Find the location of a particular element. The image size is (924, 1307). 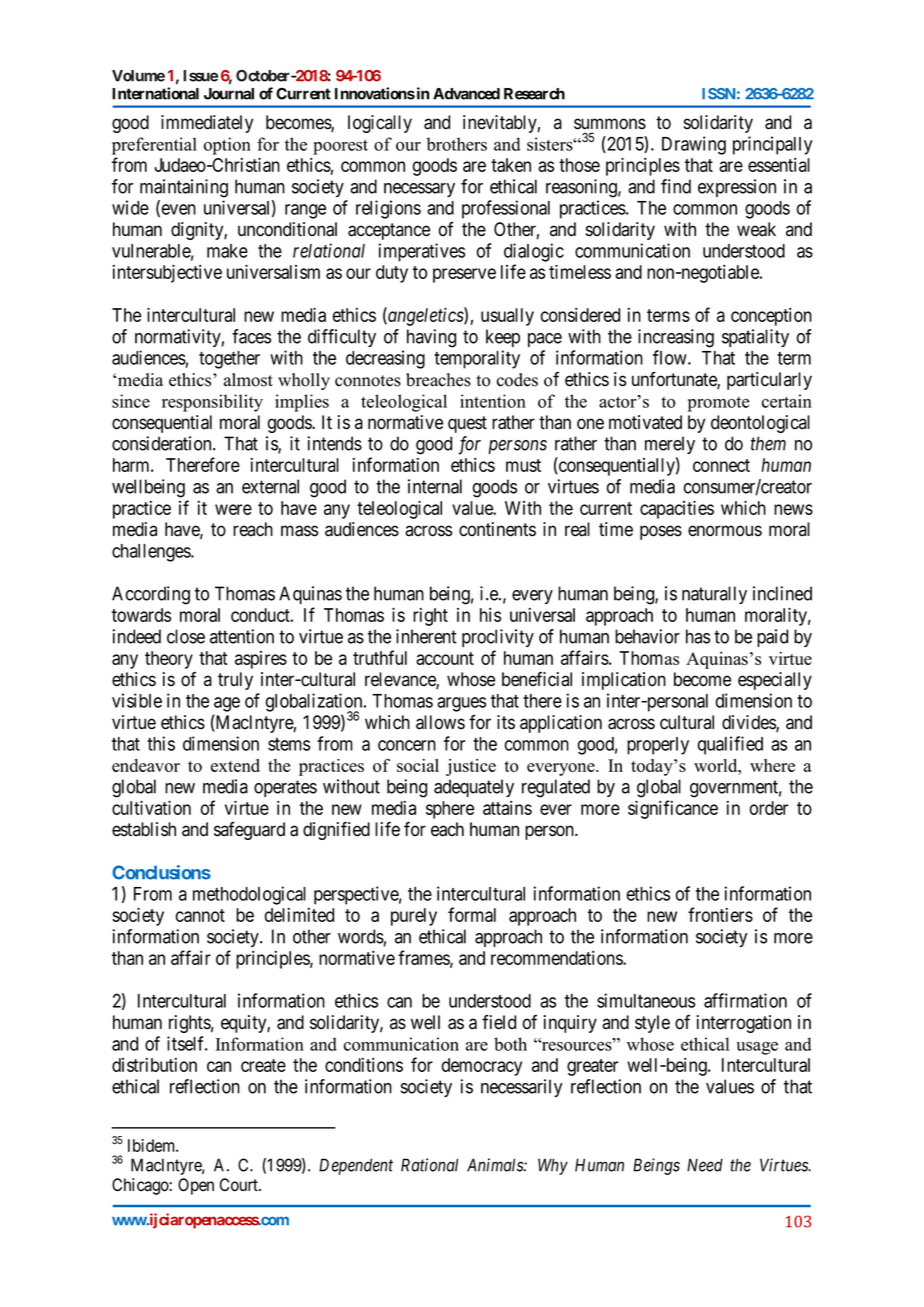

sphere is located at coordinates (450, 810).
